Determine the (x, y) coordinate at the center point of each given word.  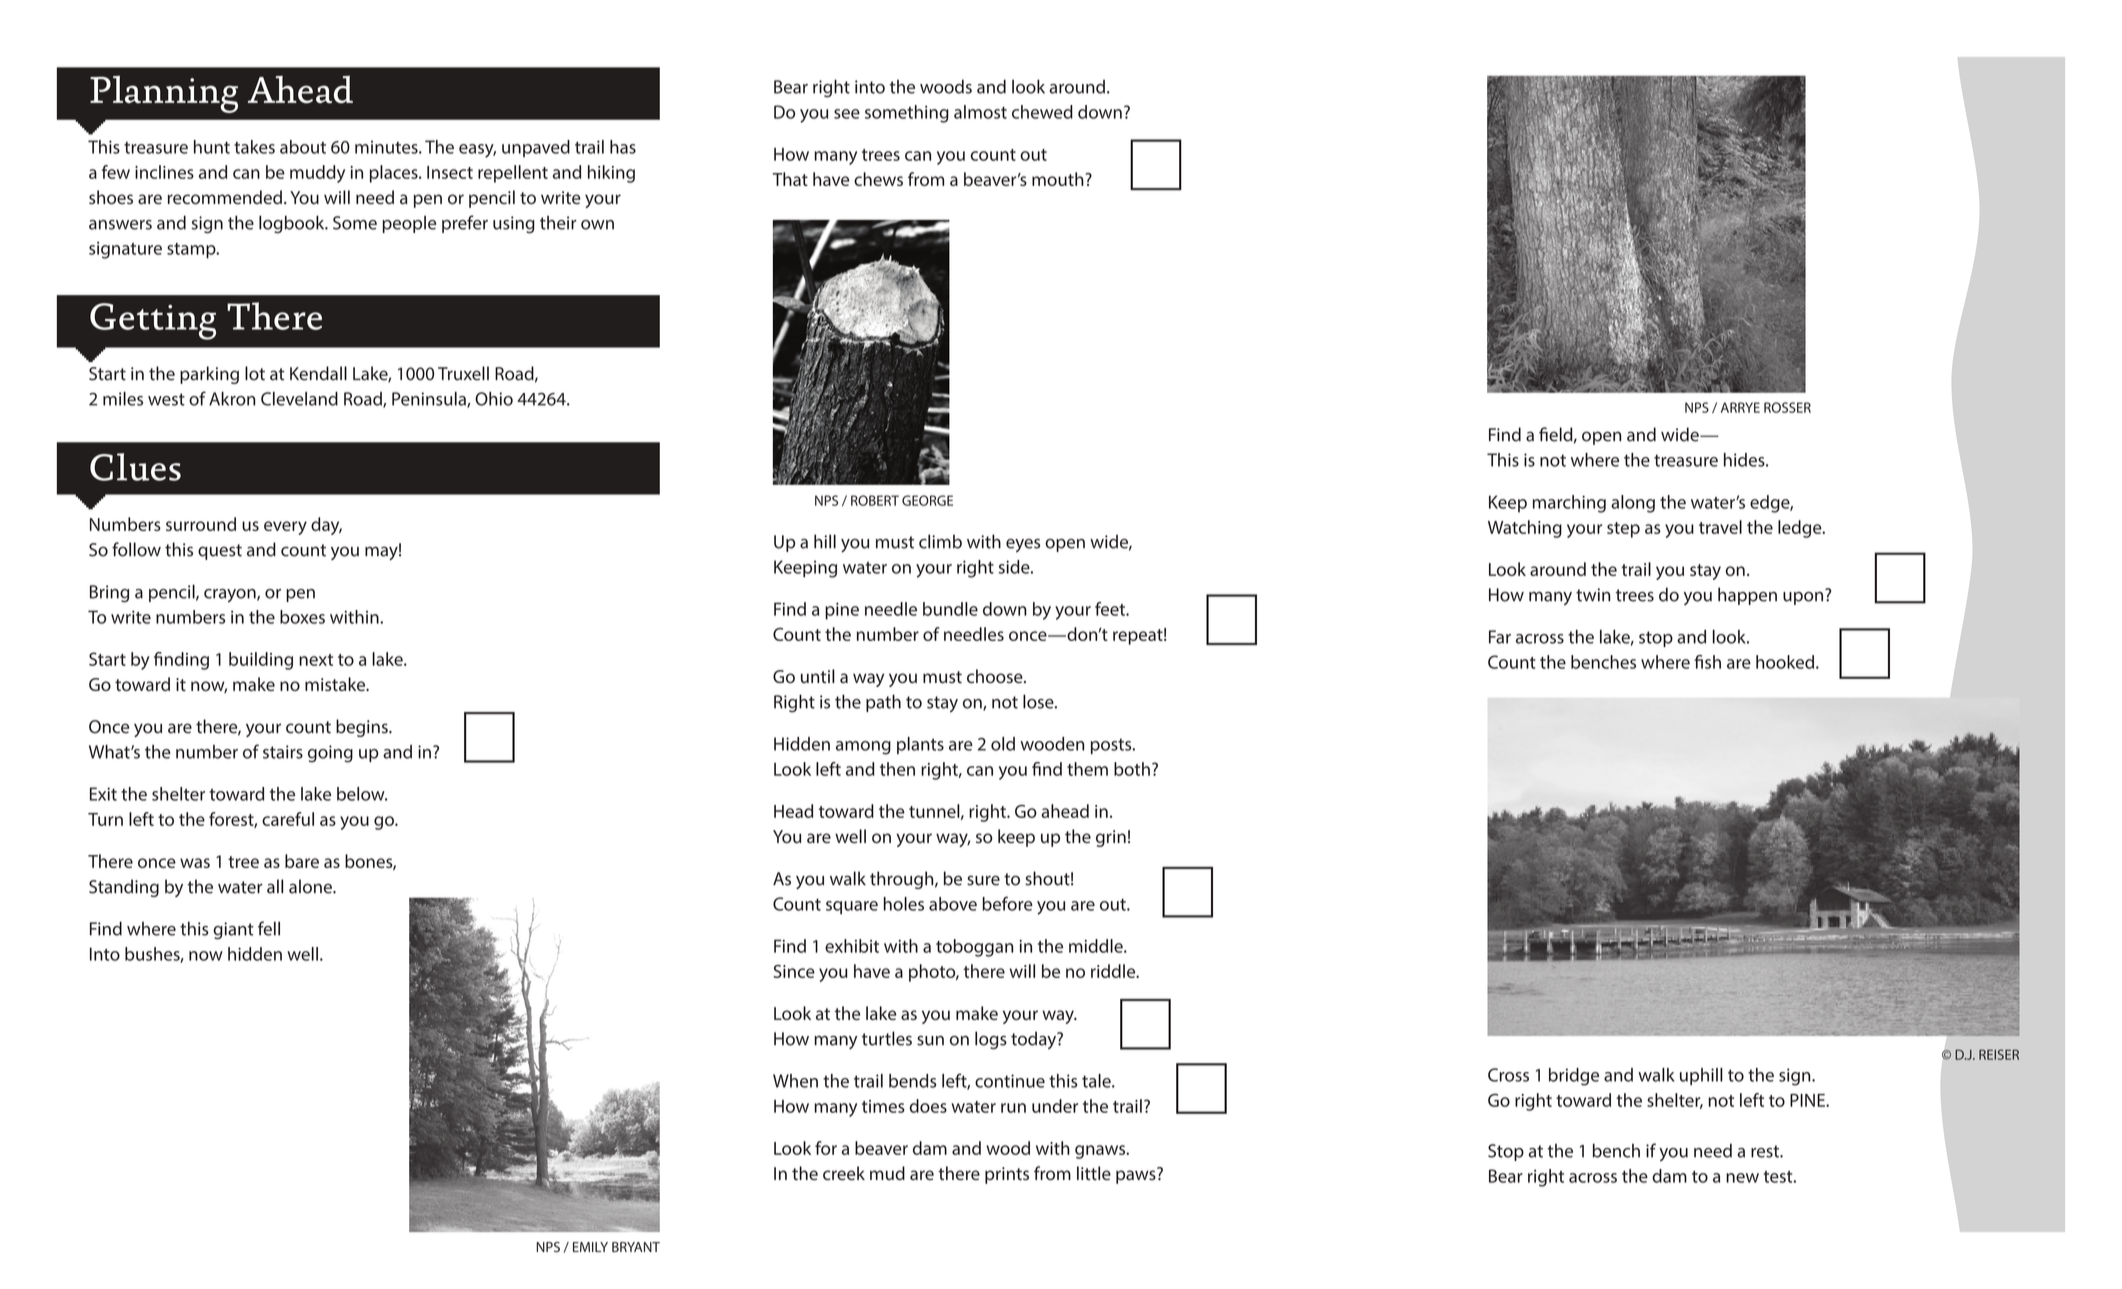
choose (996, 676)
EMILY (590, 1247)
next (316, 660)
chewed (1042, 112)
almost (980, 112)
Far (1500, 637)
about (303, 147)
